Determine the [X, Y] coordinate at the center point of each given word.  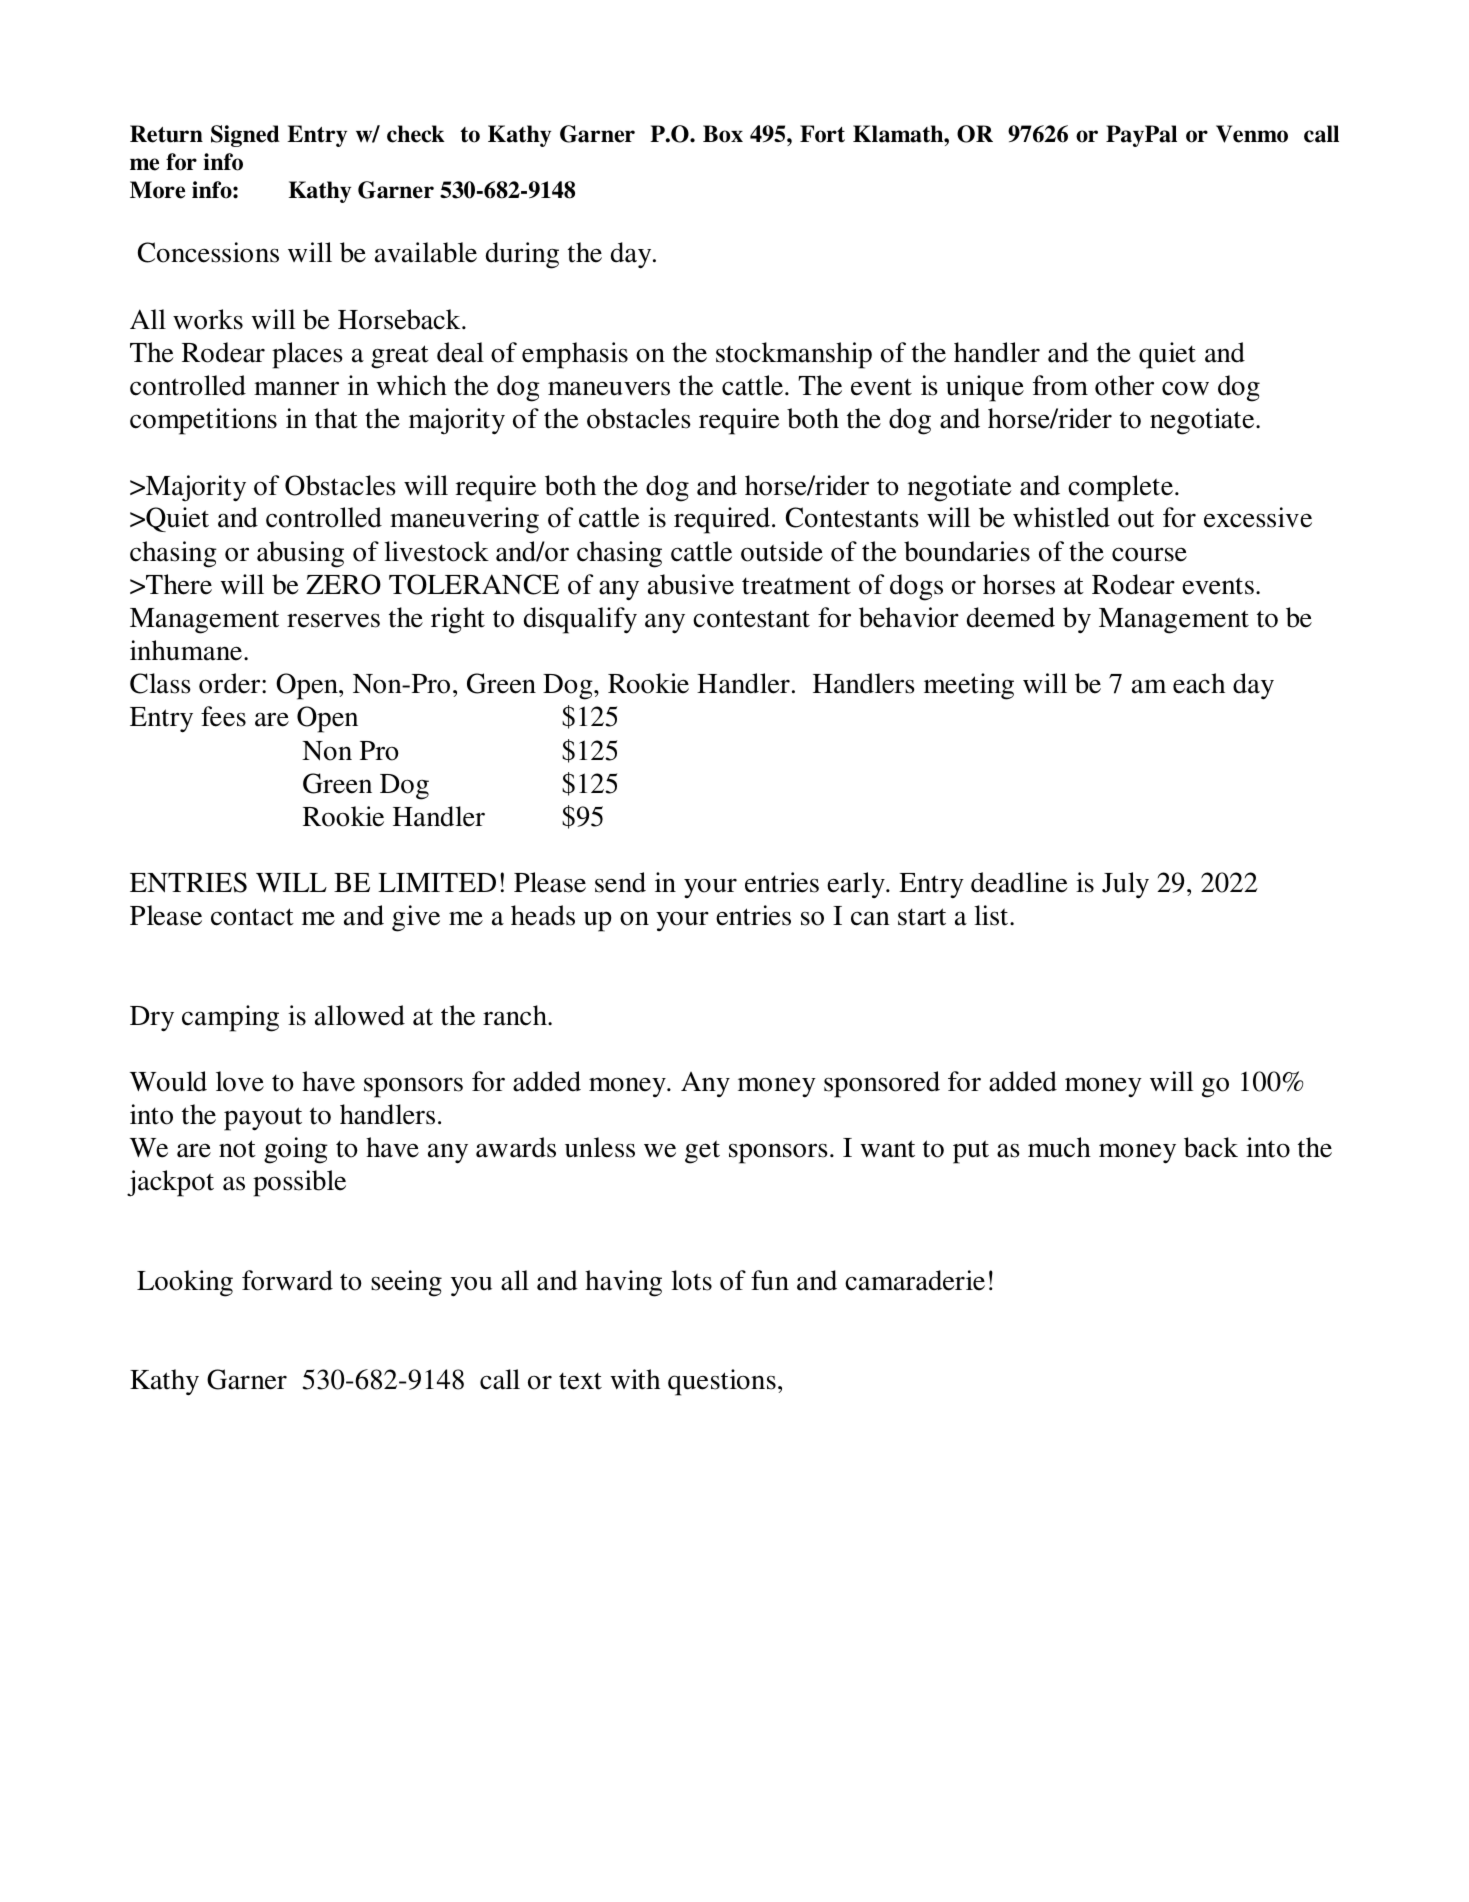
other [1124, 385]
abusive [691, 584]
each [1199, 683]
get [702, 1152]
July [1125, 885]
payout [263, 1119]
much [1059, 1147]
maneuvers [609, 388]
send [620, 882]
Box [723, 134]
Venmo [1252, 134]
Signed [245, 136]
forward [287, 1280]
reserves [333, 620]
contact [252, 917]
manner [296, 388]
